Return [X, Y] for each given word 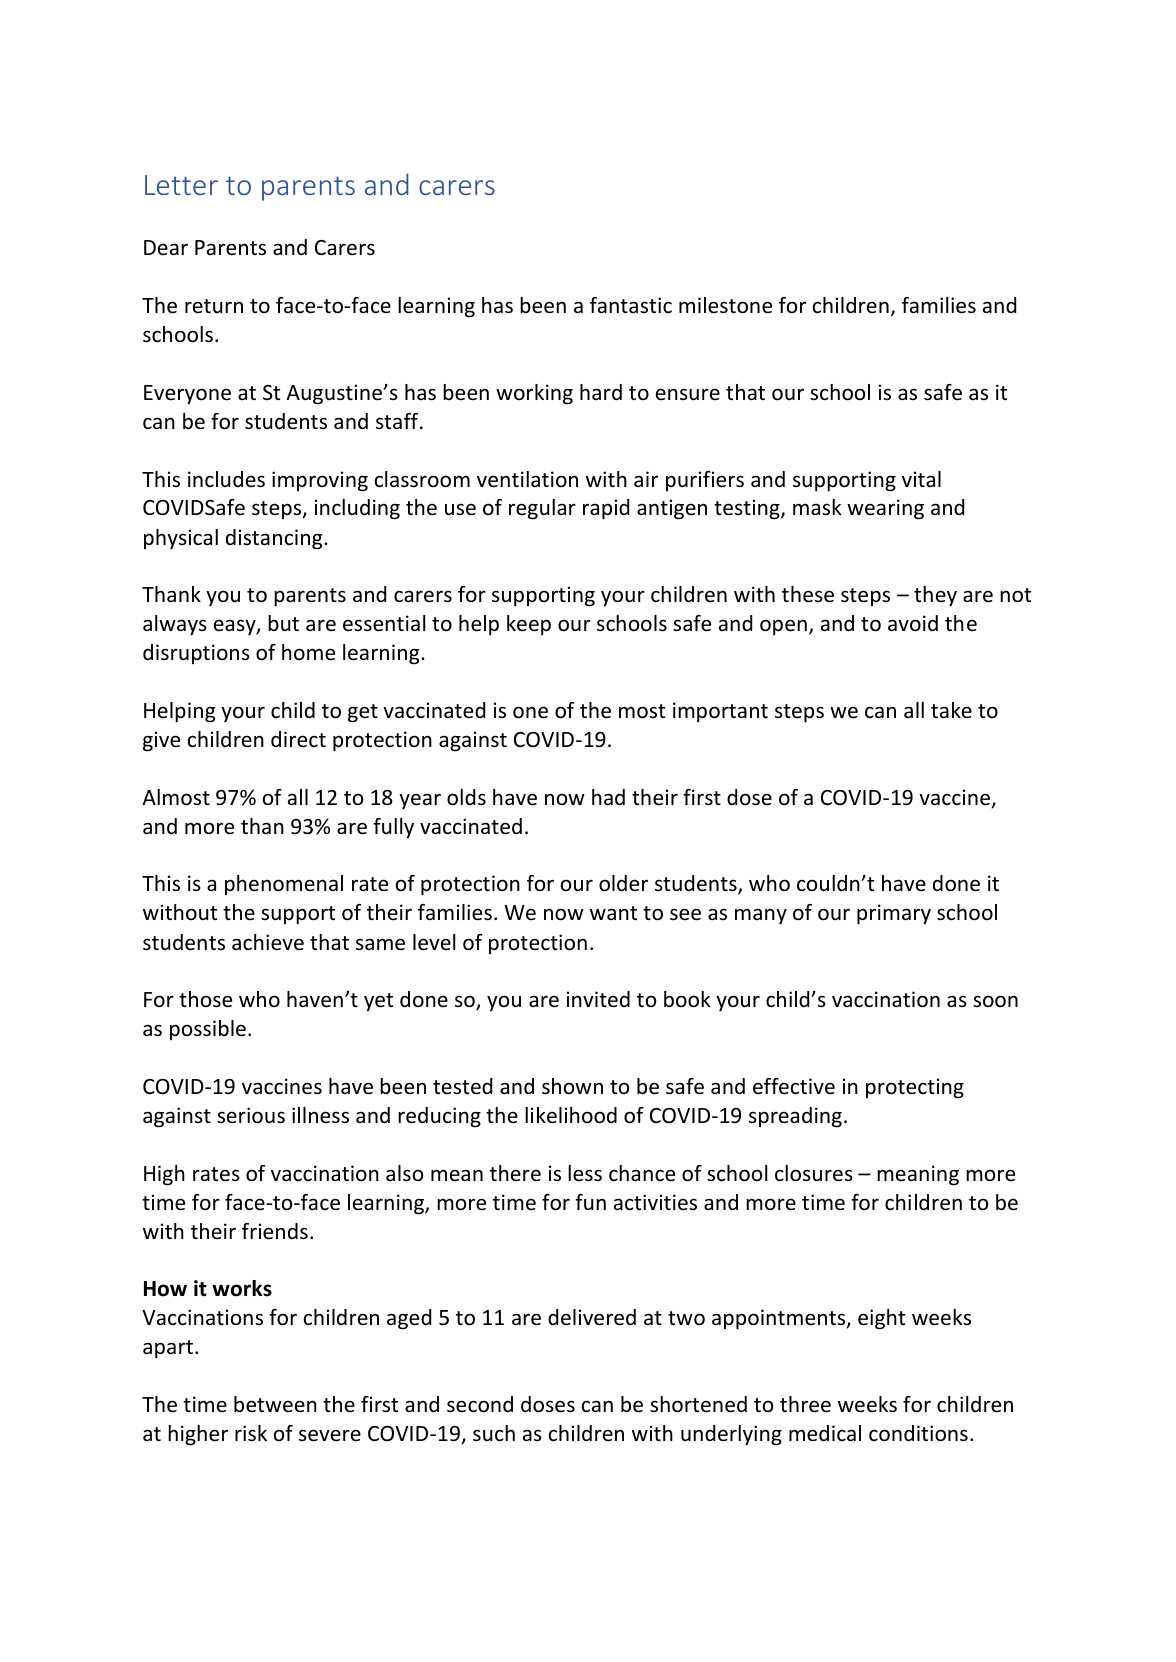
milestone [725, 305]
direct [298, 739]
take [951, 710]
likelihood [571, 1115]
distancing [275, 539]
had [608, 797]
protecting [915, 1088]
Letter [181, 185]
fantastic [631, 305]
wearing [885, 509]
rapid [606, 509]
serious [251, 1115]
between [275, 1404]
